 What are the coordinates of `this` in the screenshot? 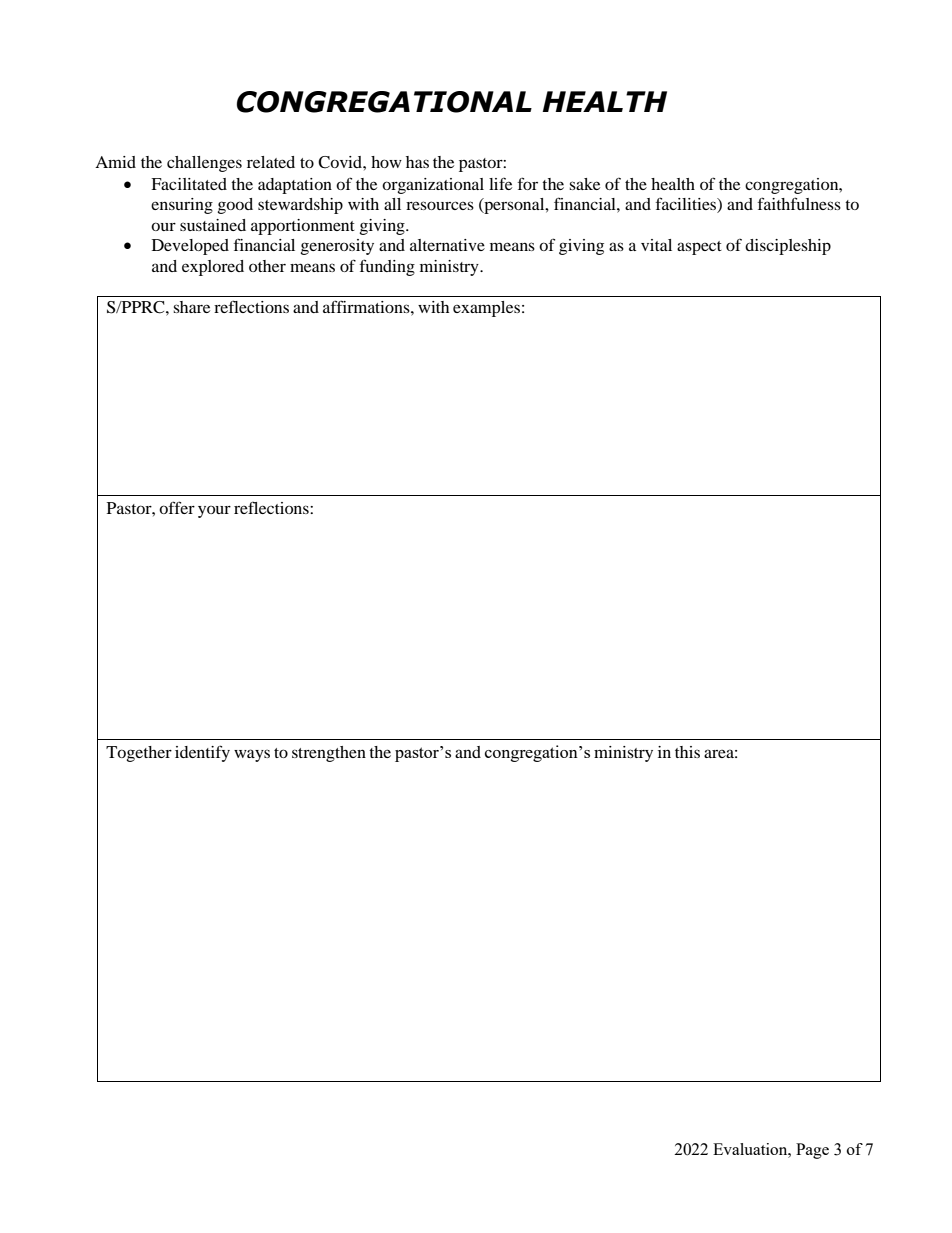 It's located at (687, 752).
